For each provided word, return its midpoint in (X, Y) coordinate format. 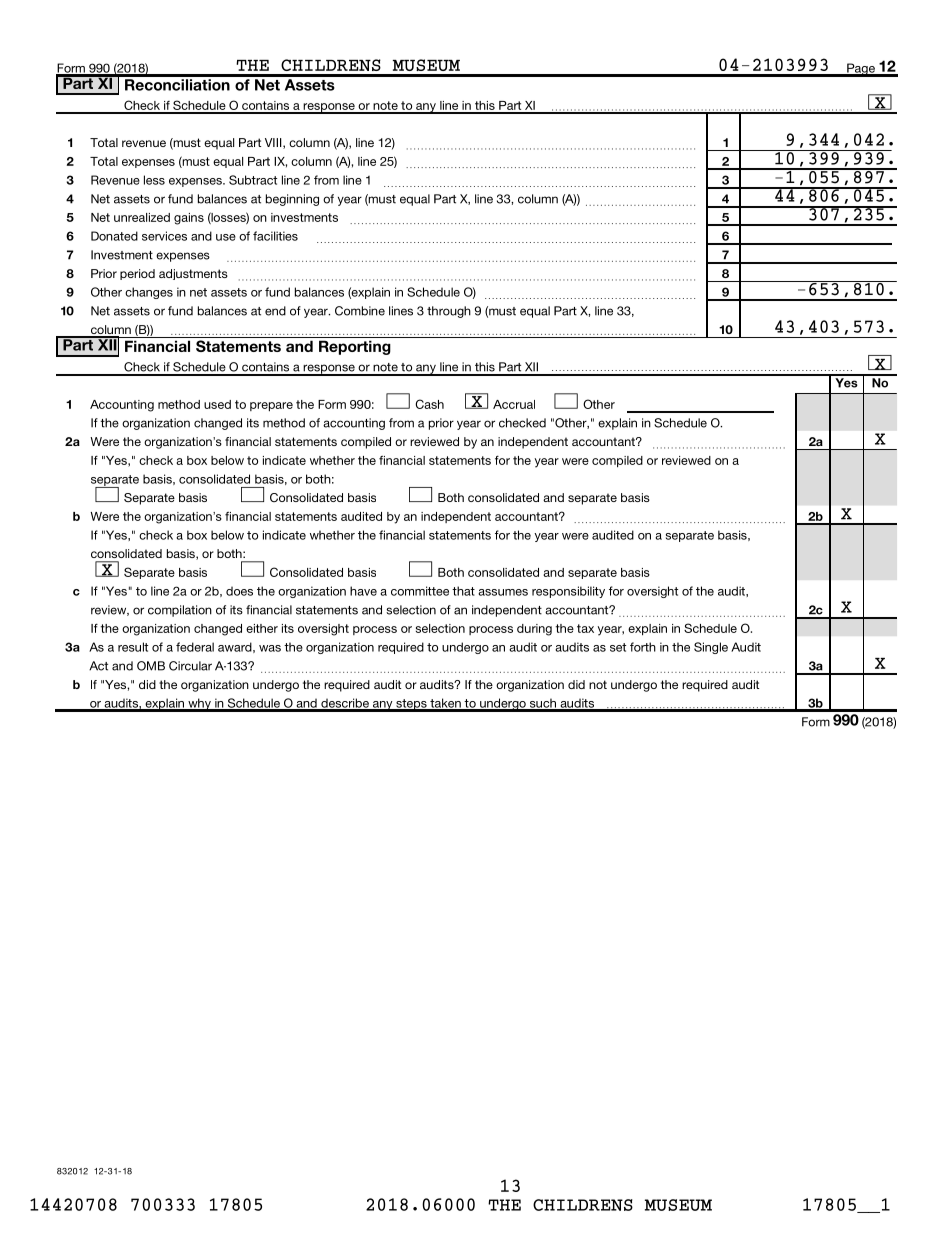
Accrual (514, 404)
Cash (429, 404)
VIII (274, 143)
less (154, 180)
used (217, 404)
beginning (292, 200)
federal (195, 647)
